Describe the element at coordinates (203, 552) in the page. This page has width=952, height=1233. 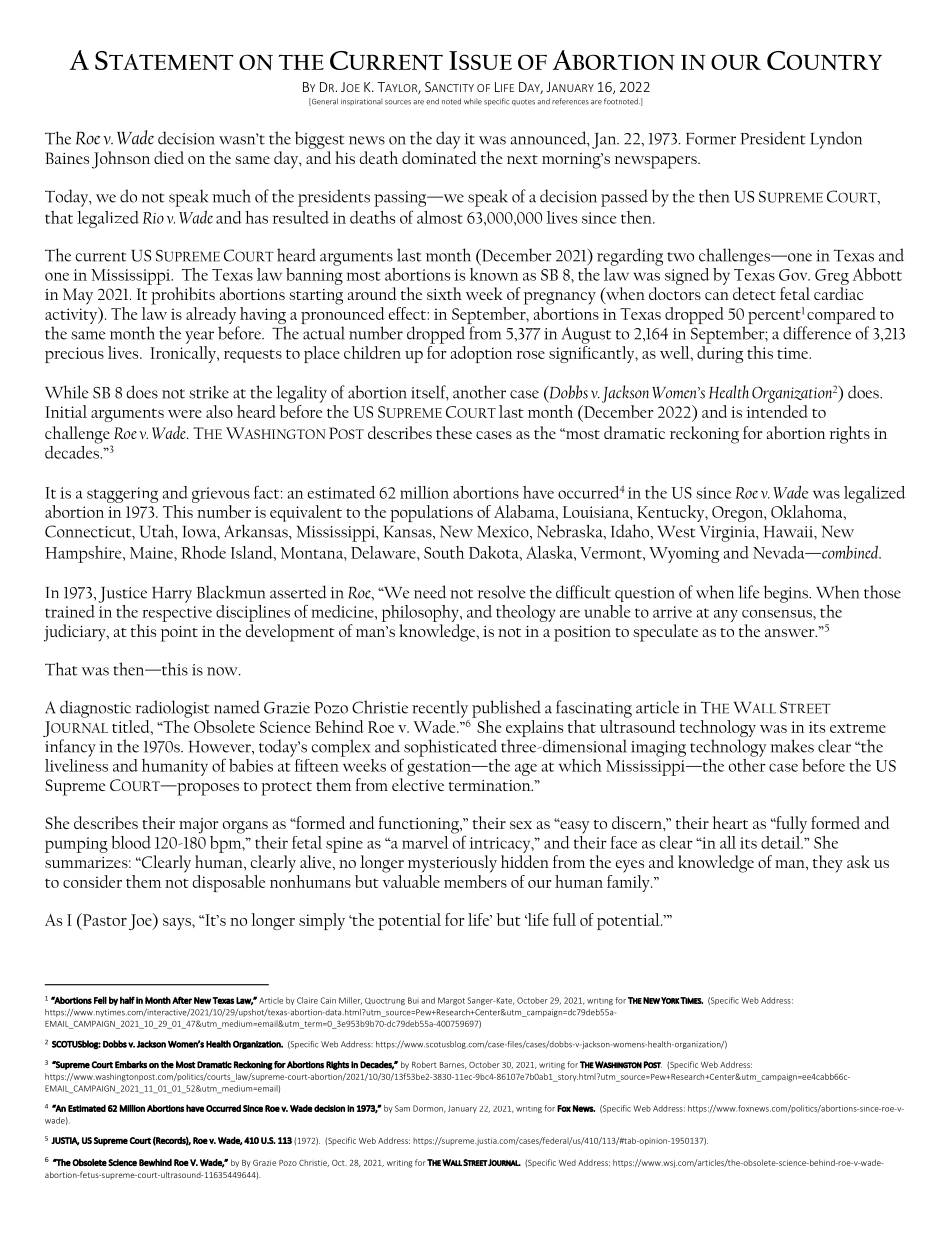
I see `Rhode` at that location.
